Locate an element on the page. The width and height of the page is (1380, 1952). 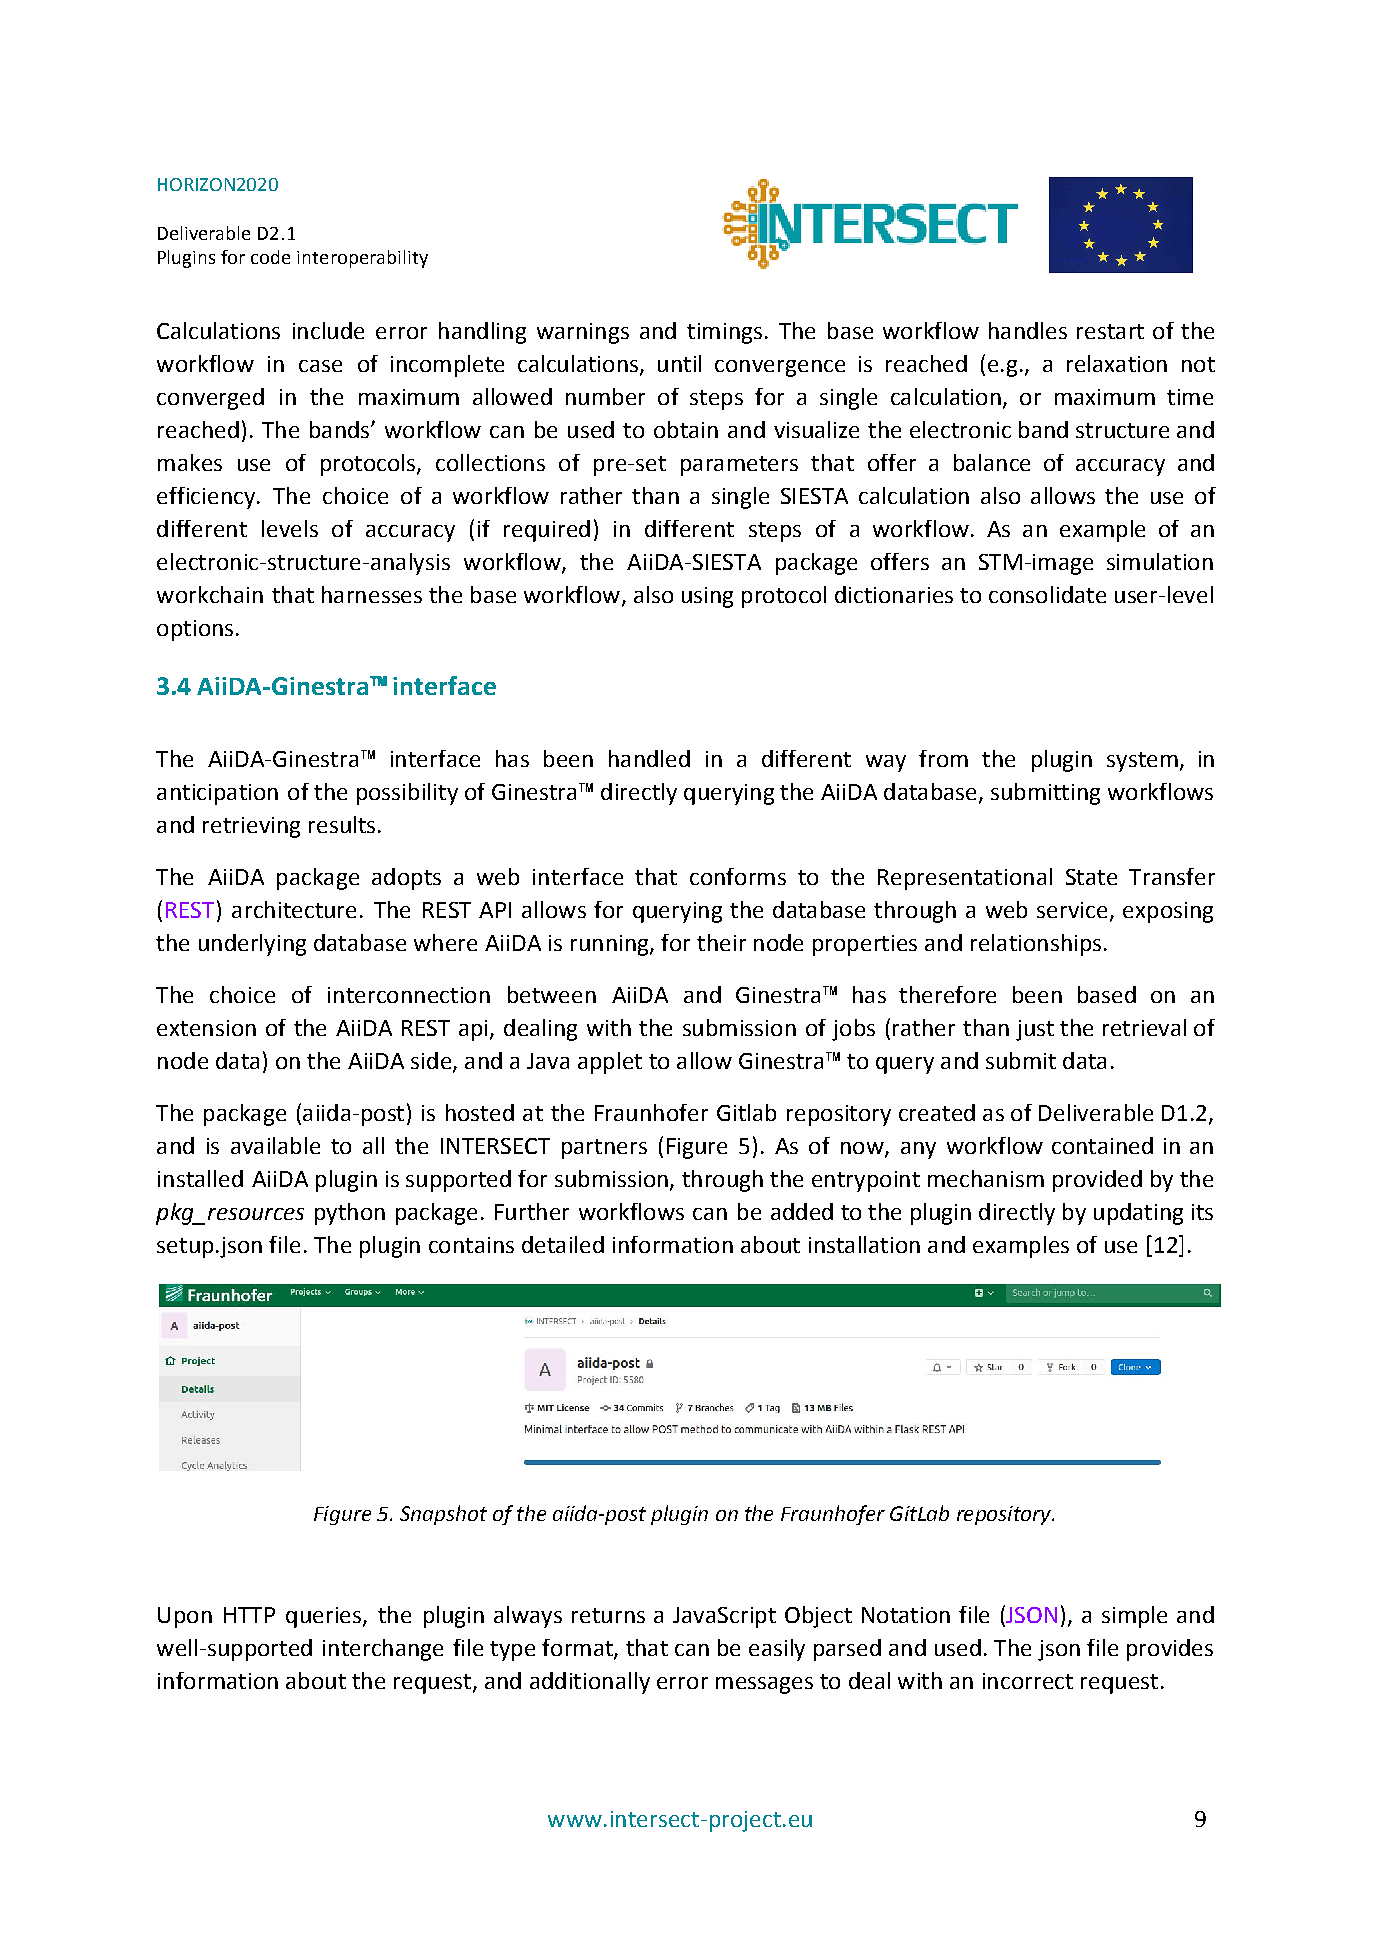
handles is located at coordinates (1028, 330).
